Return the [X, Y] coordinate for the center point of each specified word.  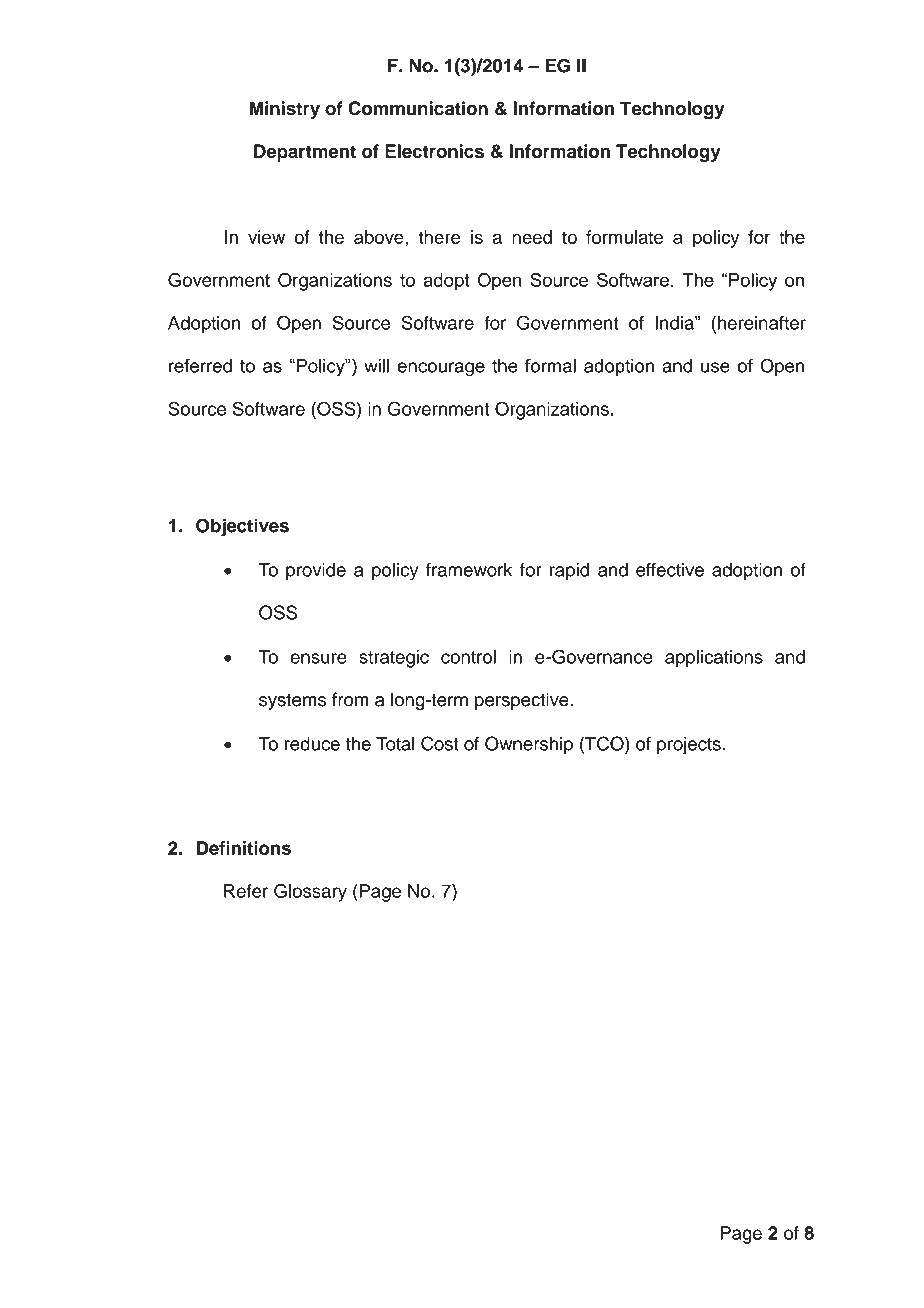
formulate [624, 237]
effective [670, 569]
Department [305, 153]
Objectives [242, 527]
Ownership [529, 745]
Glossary [310, 892]
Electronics [434, 151]
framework [469, 569]
